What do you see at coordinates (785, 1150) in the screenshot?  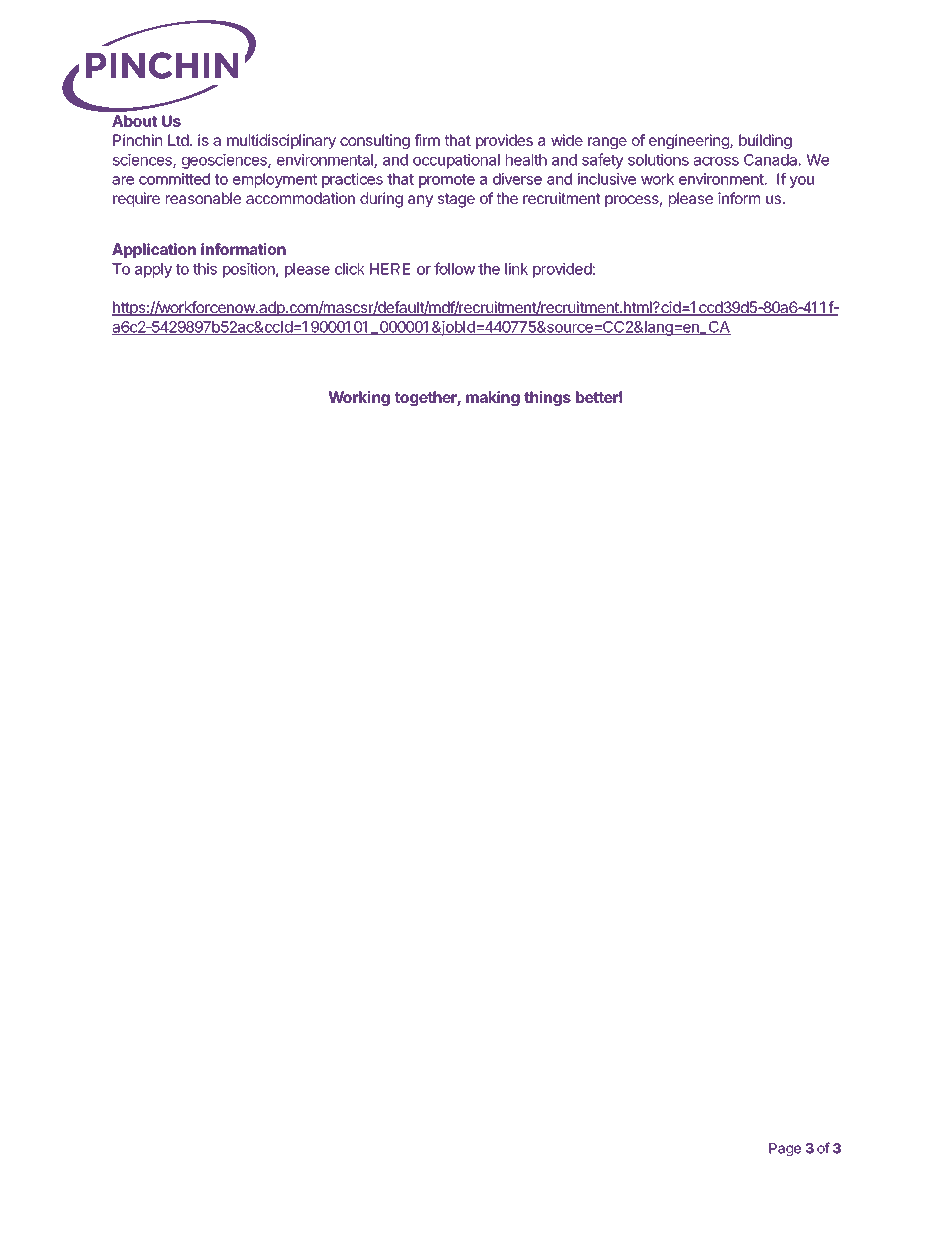 I see `Page` at bounding box center [785, 1150].
